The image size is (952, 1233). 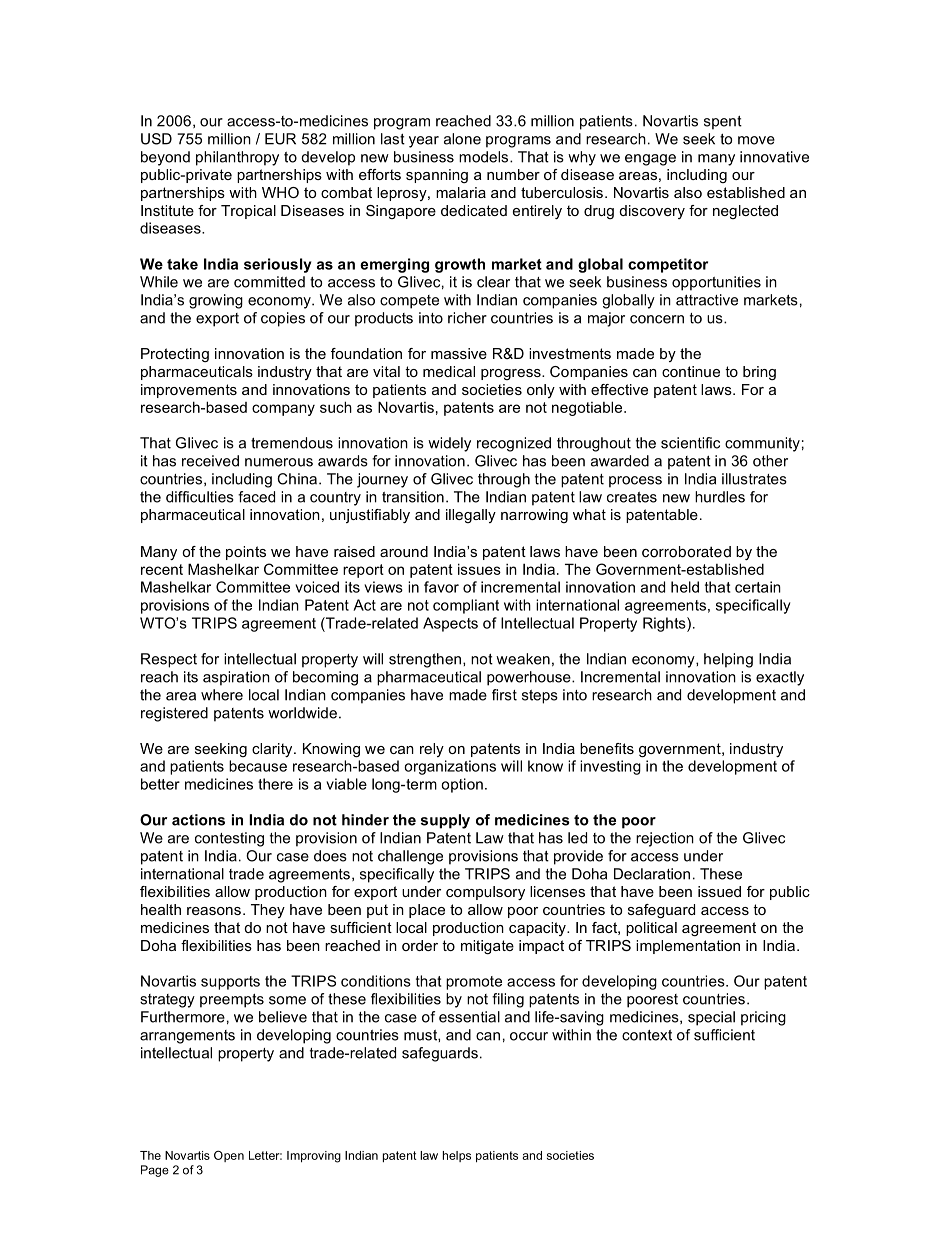 What do you see at coordinates (214, 911) in the page?
I see `reasons` at bounding box center [214, 911].
